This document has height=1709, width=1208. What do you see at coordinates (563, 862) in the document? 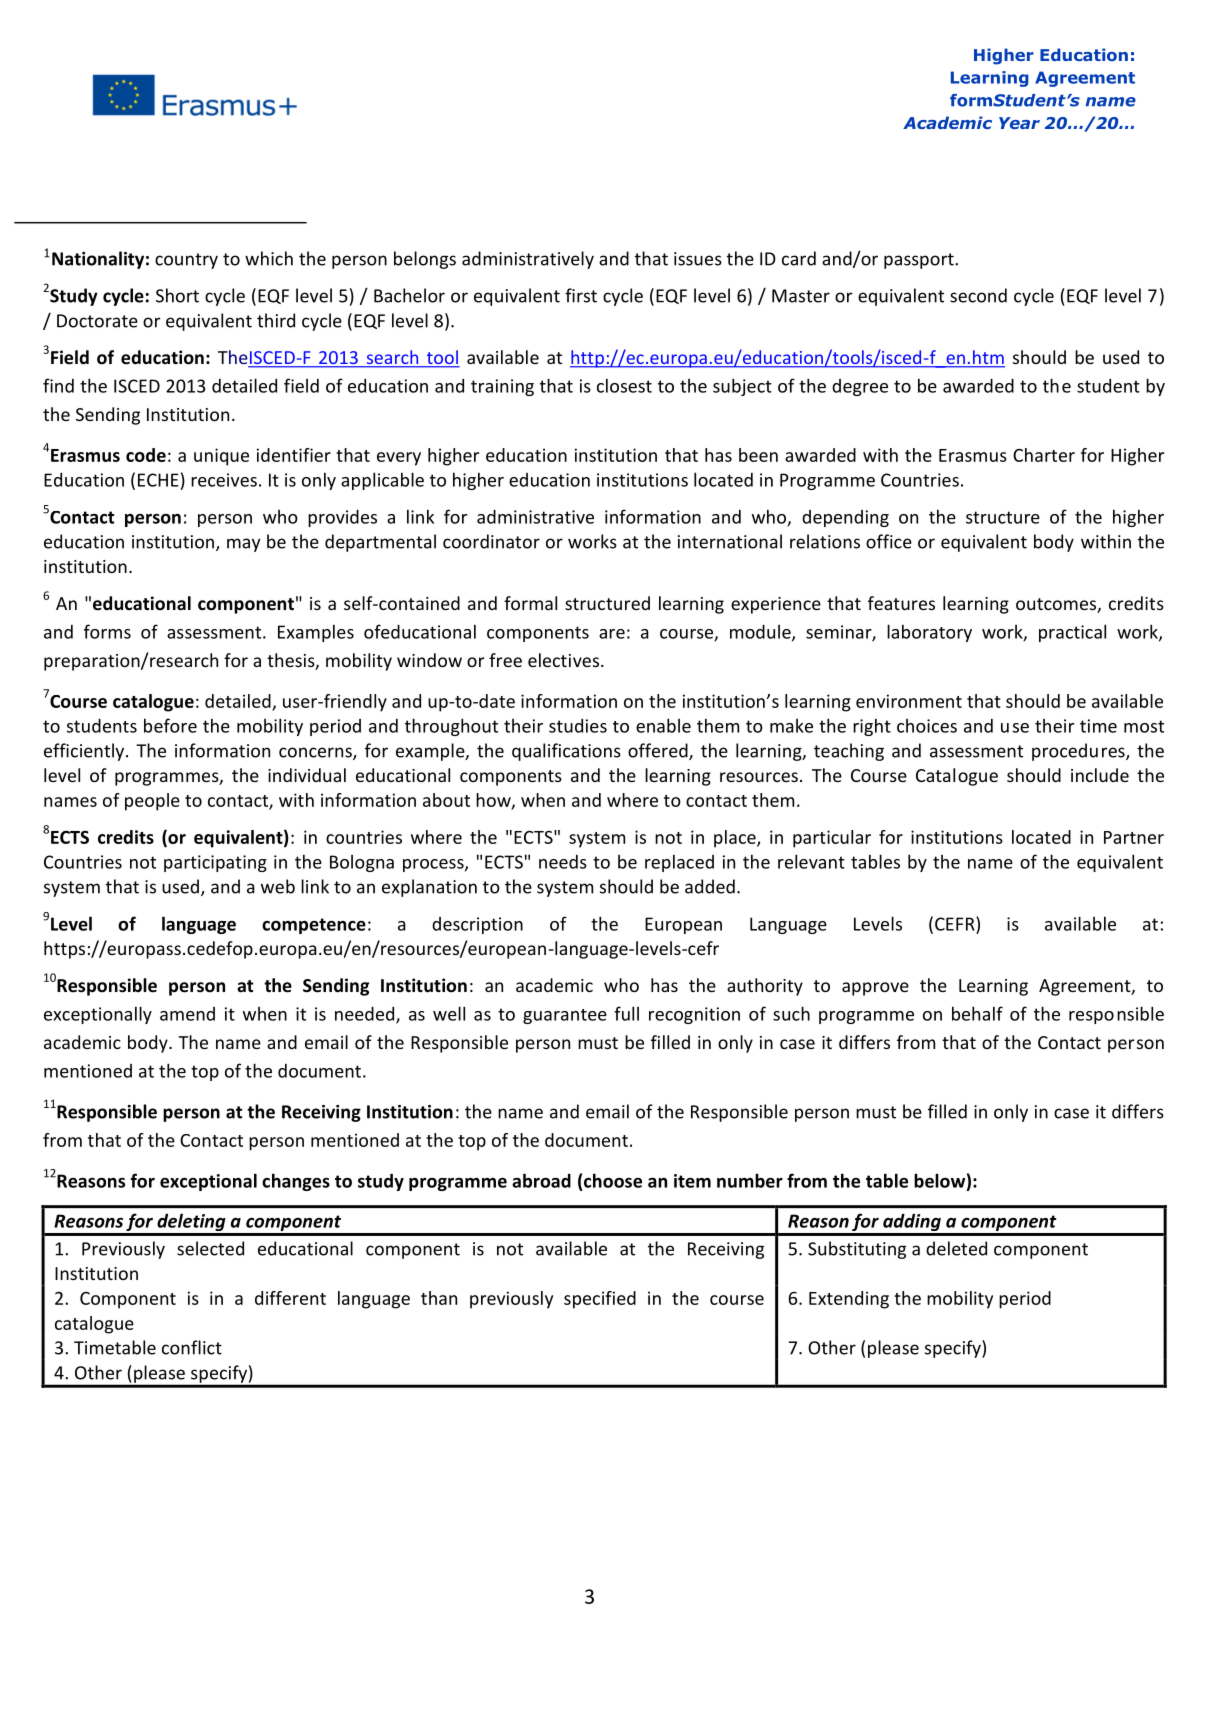
I see `needs` at bounding box center [563, 862].
